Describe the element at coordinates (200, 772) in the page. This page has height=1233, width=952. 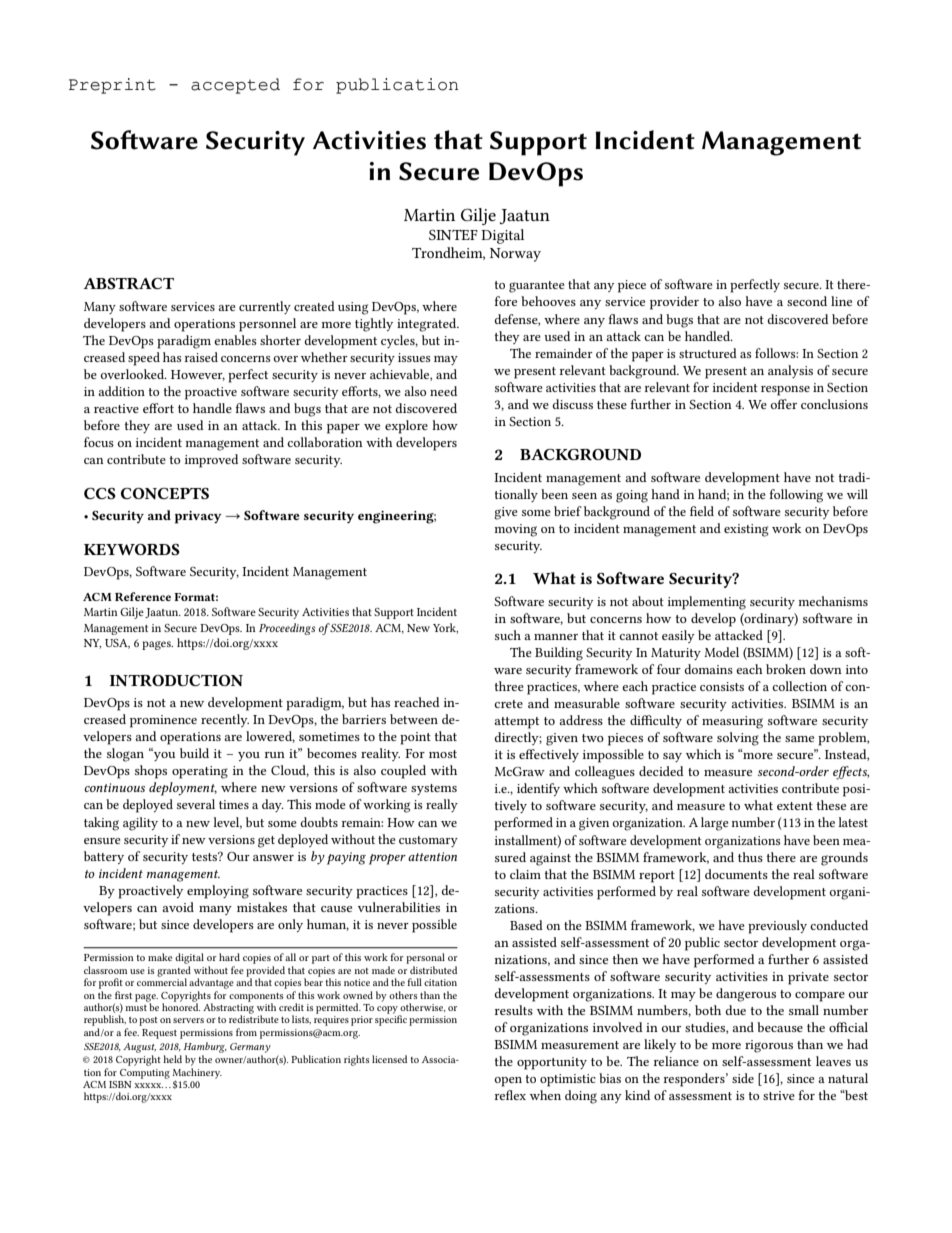
I see `operating` at that location.
